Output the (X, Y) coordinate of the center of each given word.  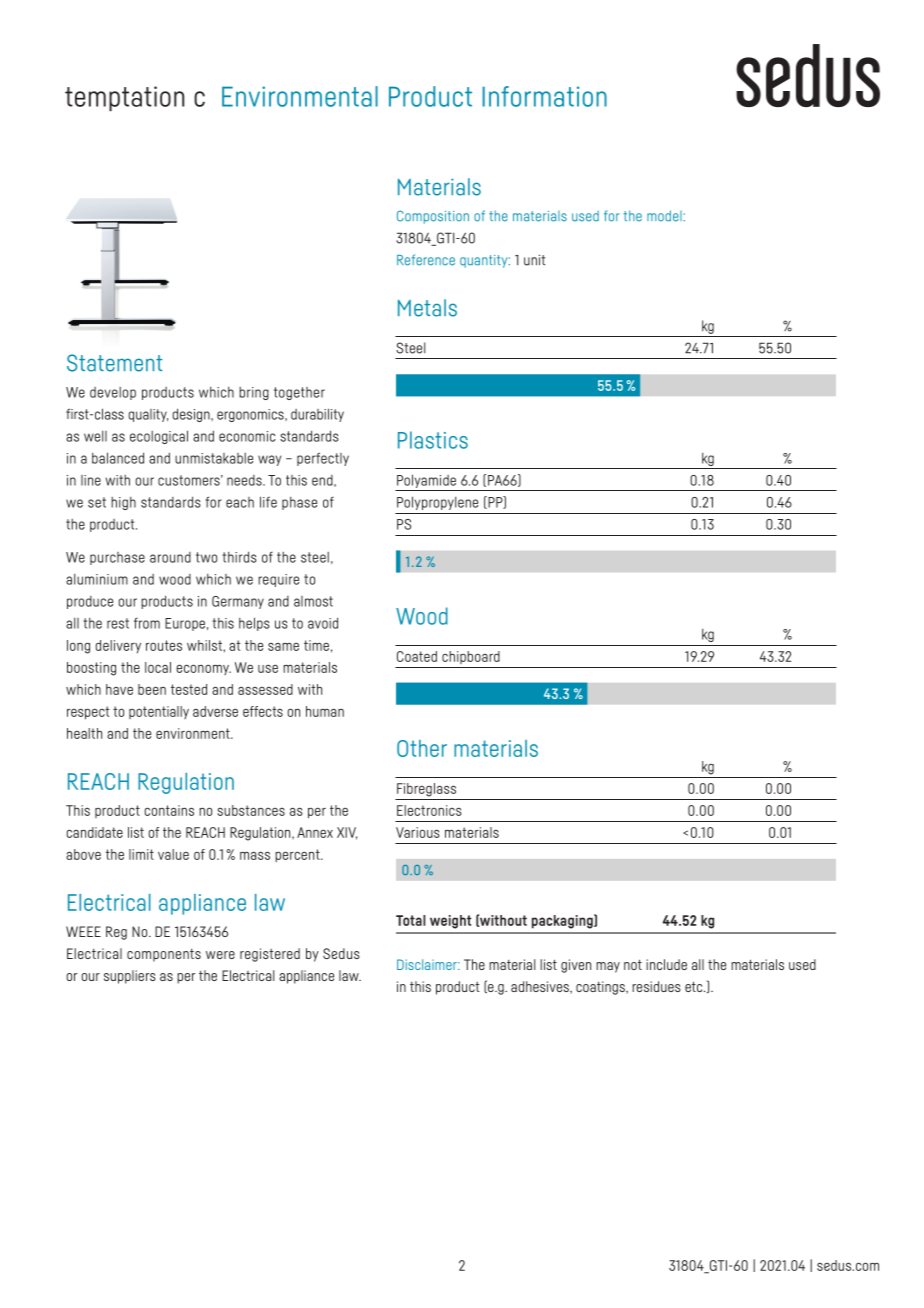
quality (148, 415)
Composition (433, 217)
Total (411, 920)
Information (544, 96)
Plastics (433, 440)
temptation (124, 98)
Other (422, 748)
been (152, 689)
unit (534, 260)
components (164, 955)
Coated (417, 656)
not (633, 964)
